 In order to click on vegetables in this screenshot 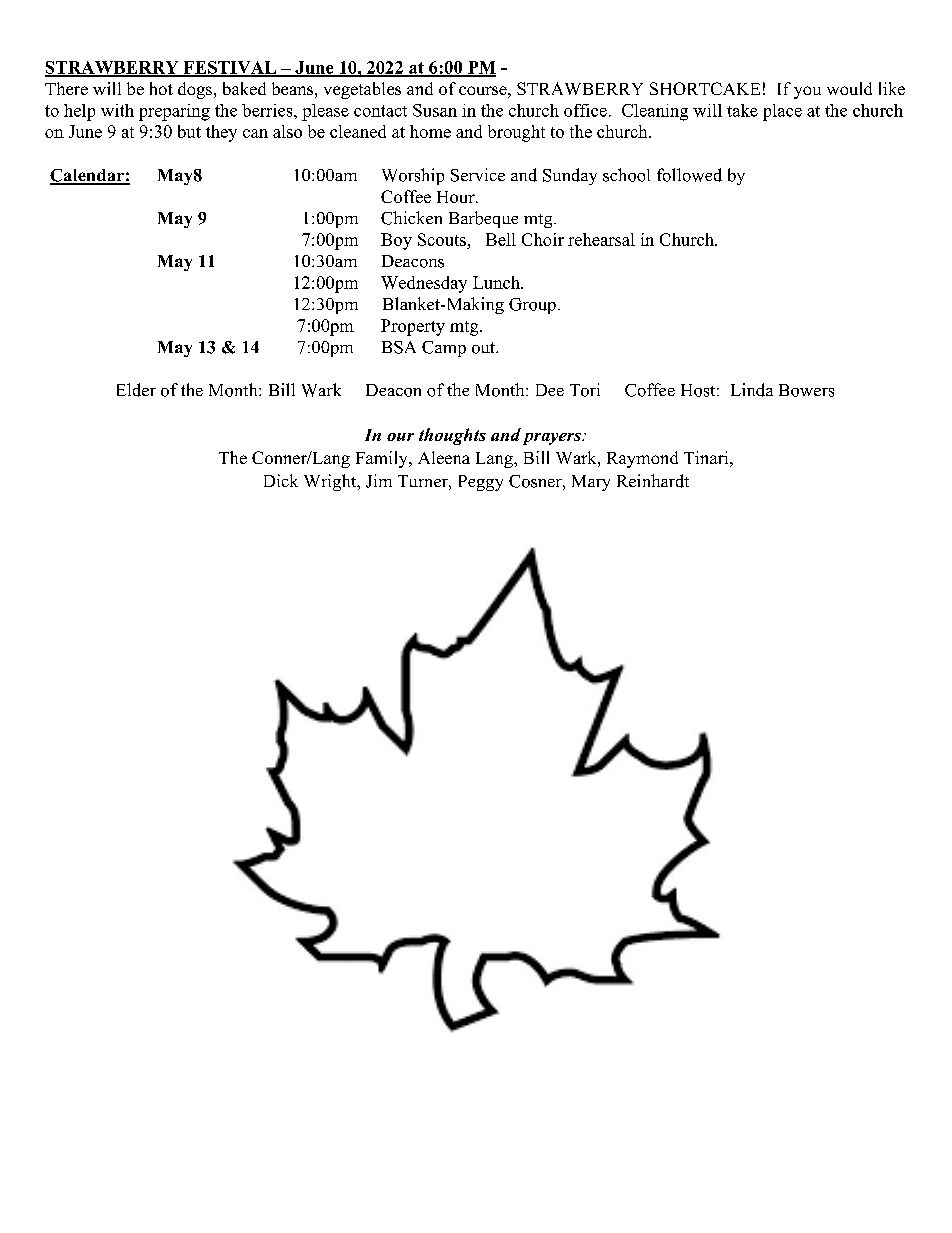, I will do `click(362, 90)`.
